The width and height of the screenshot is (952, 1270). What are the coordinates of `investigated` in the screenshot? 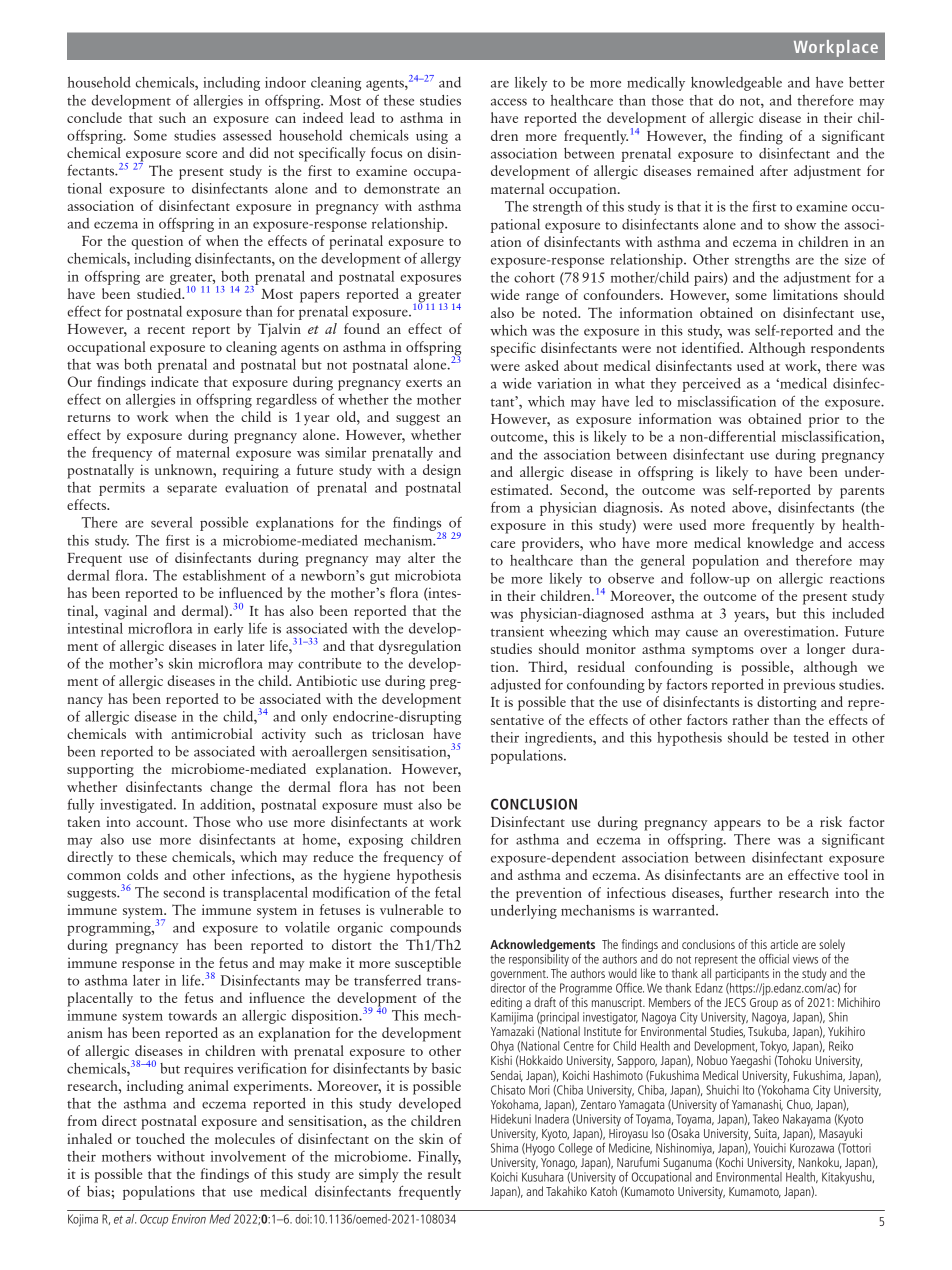 It's located at (137, 806).
